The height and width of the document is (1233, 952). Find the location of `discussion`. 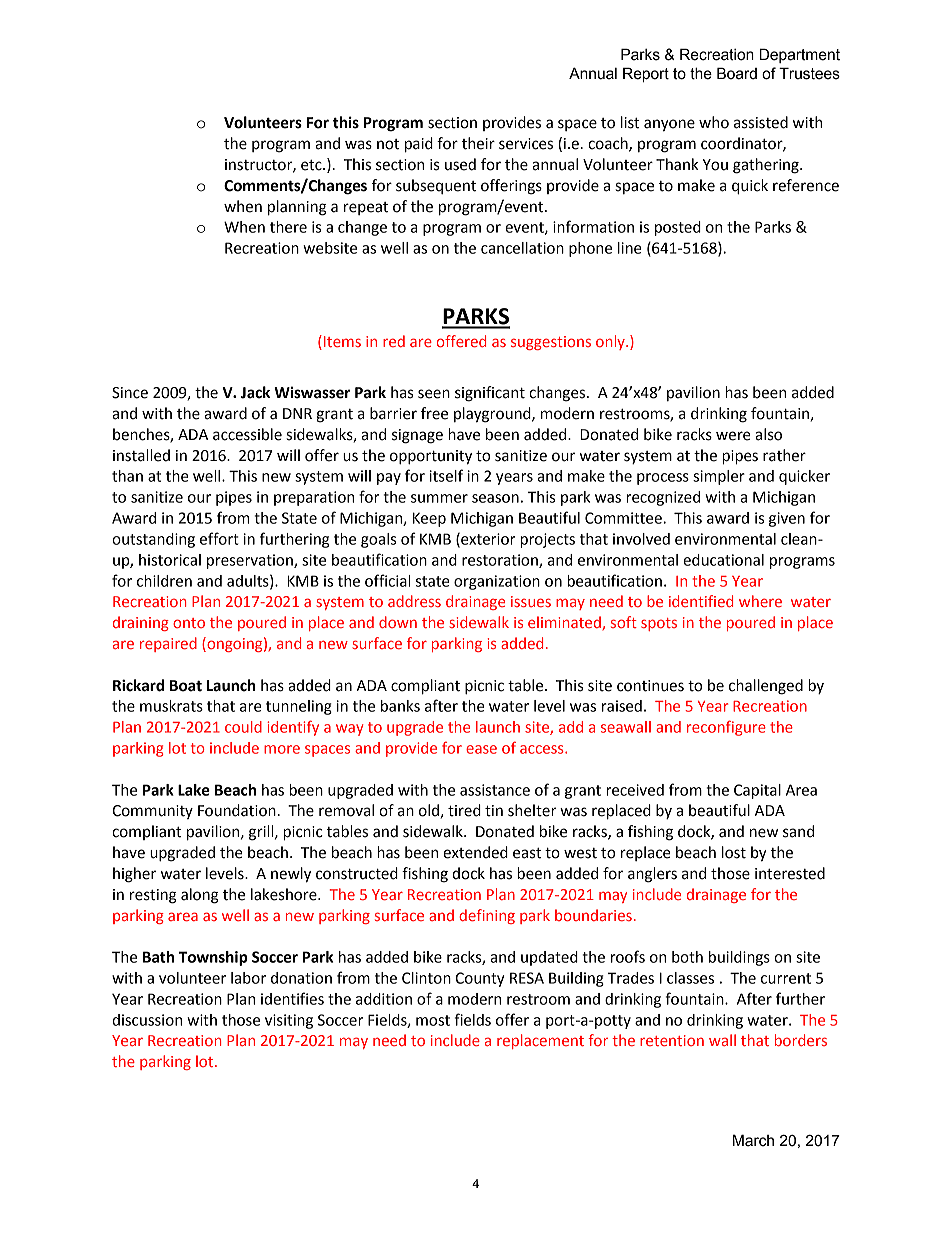

discussion is located at coordinates (147, 1020).
